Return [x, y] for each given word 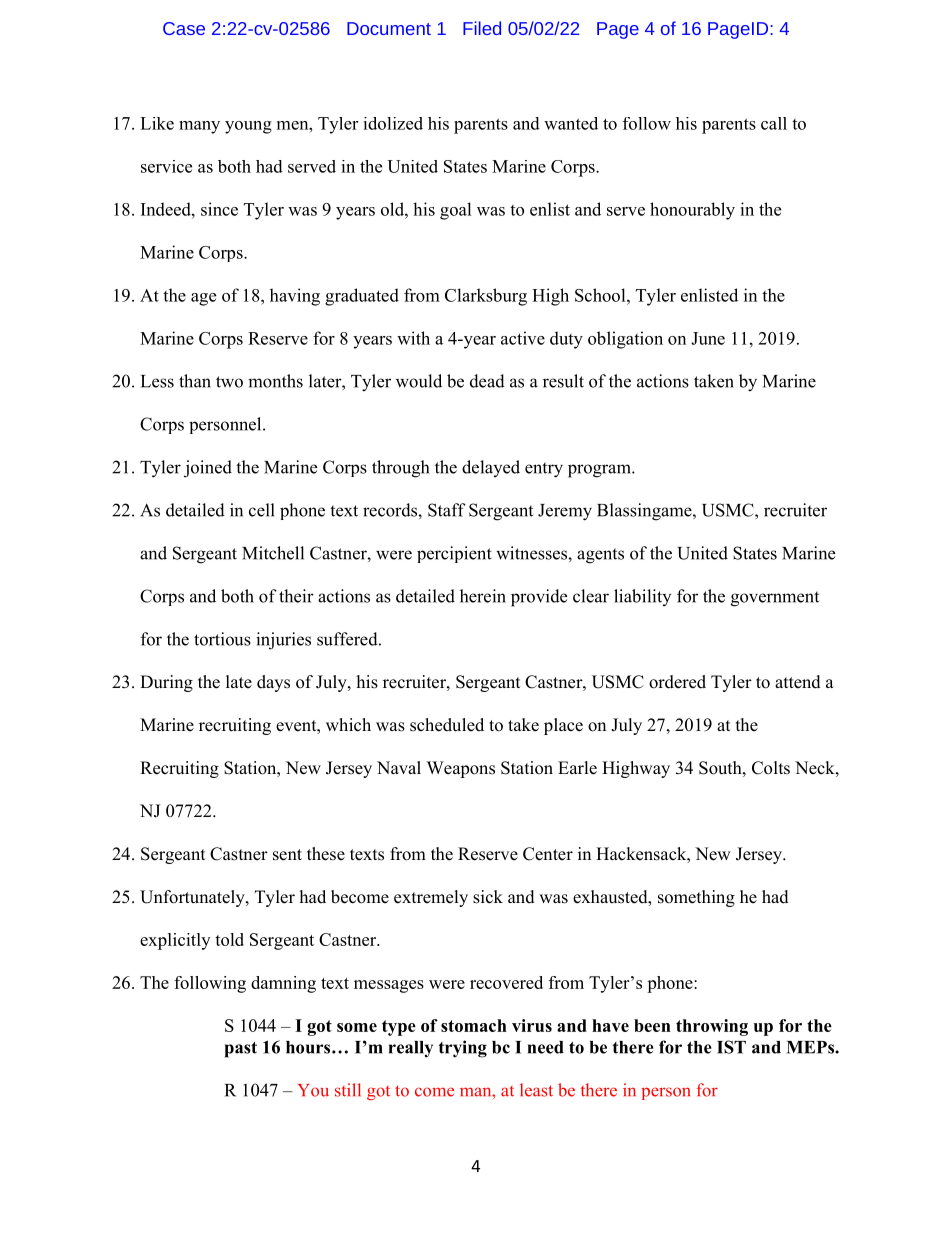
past [241, 1050]
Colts [771, 768]
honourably [692, 211]
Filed [482, 28]
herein [483, 596]
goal [456, 211]
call [774, 123]
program [600, 471]
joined [208, 469]
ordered [677, 682]
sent [287, 855]
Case [184, 28]
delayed [491, 468]
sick [488, 897]
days [273, 683]
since [219, 209]
